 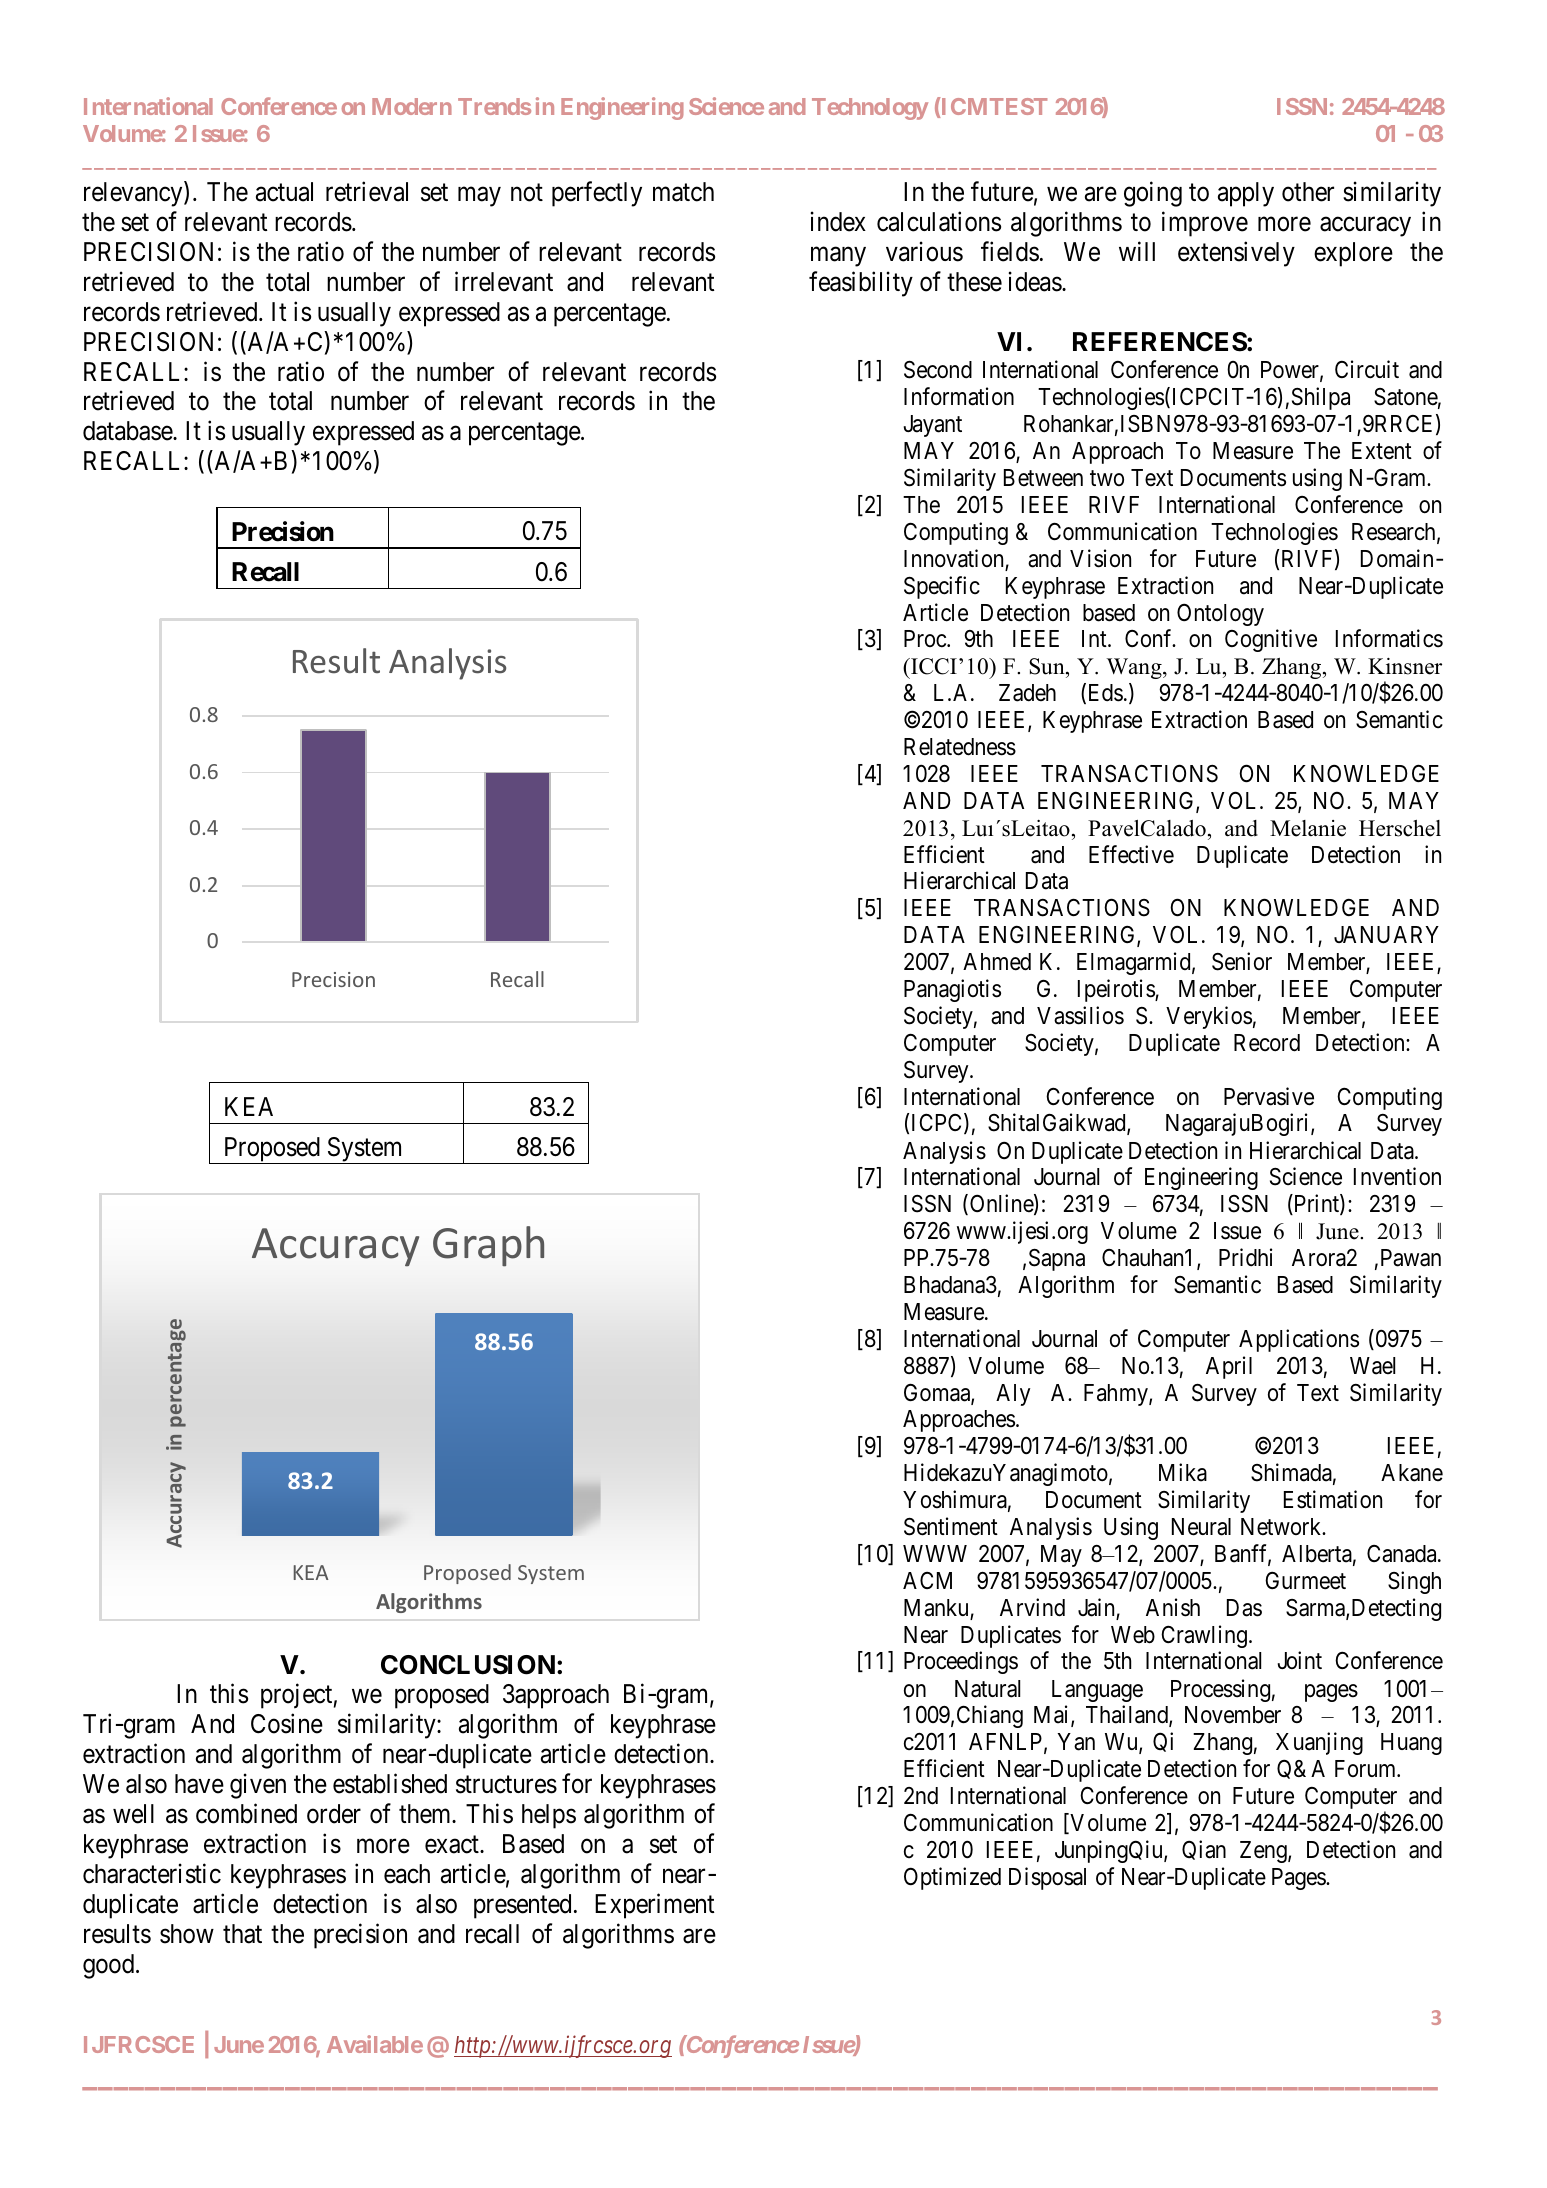 What do you see at coordinates (1246, 194) in the image?
I see `apply` at bounding box center [1246, 194].
